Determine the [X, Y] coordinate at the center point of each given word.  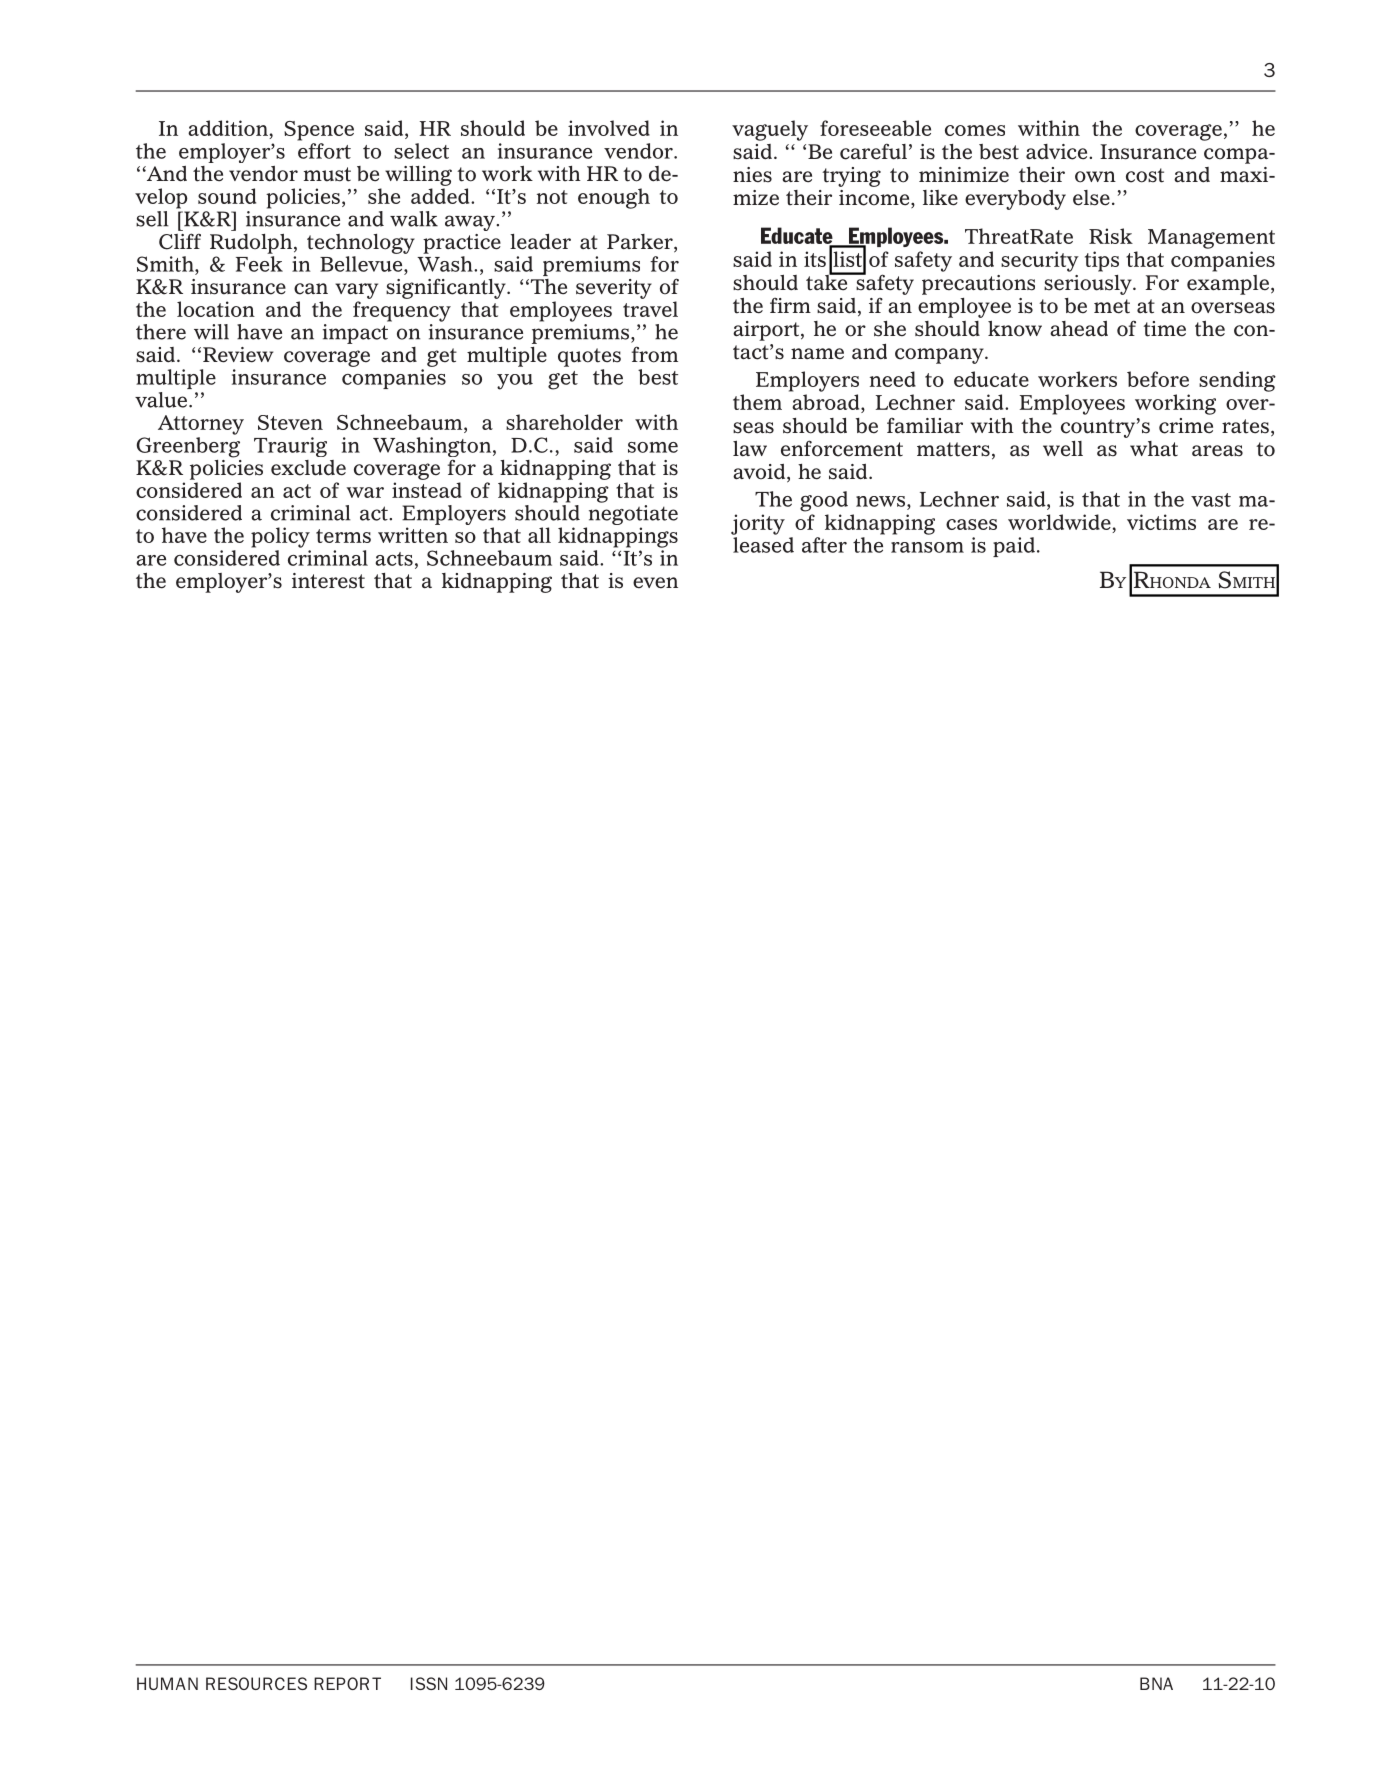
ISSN [429, 1683]
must [327, 174]
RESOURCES [256, 1683]
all [539, 535]
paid [1014, 547]
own [1095, 177]
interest [328, 581]
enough [614, 198]
